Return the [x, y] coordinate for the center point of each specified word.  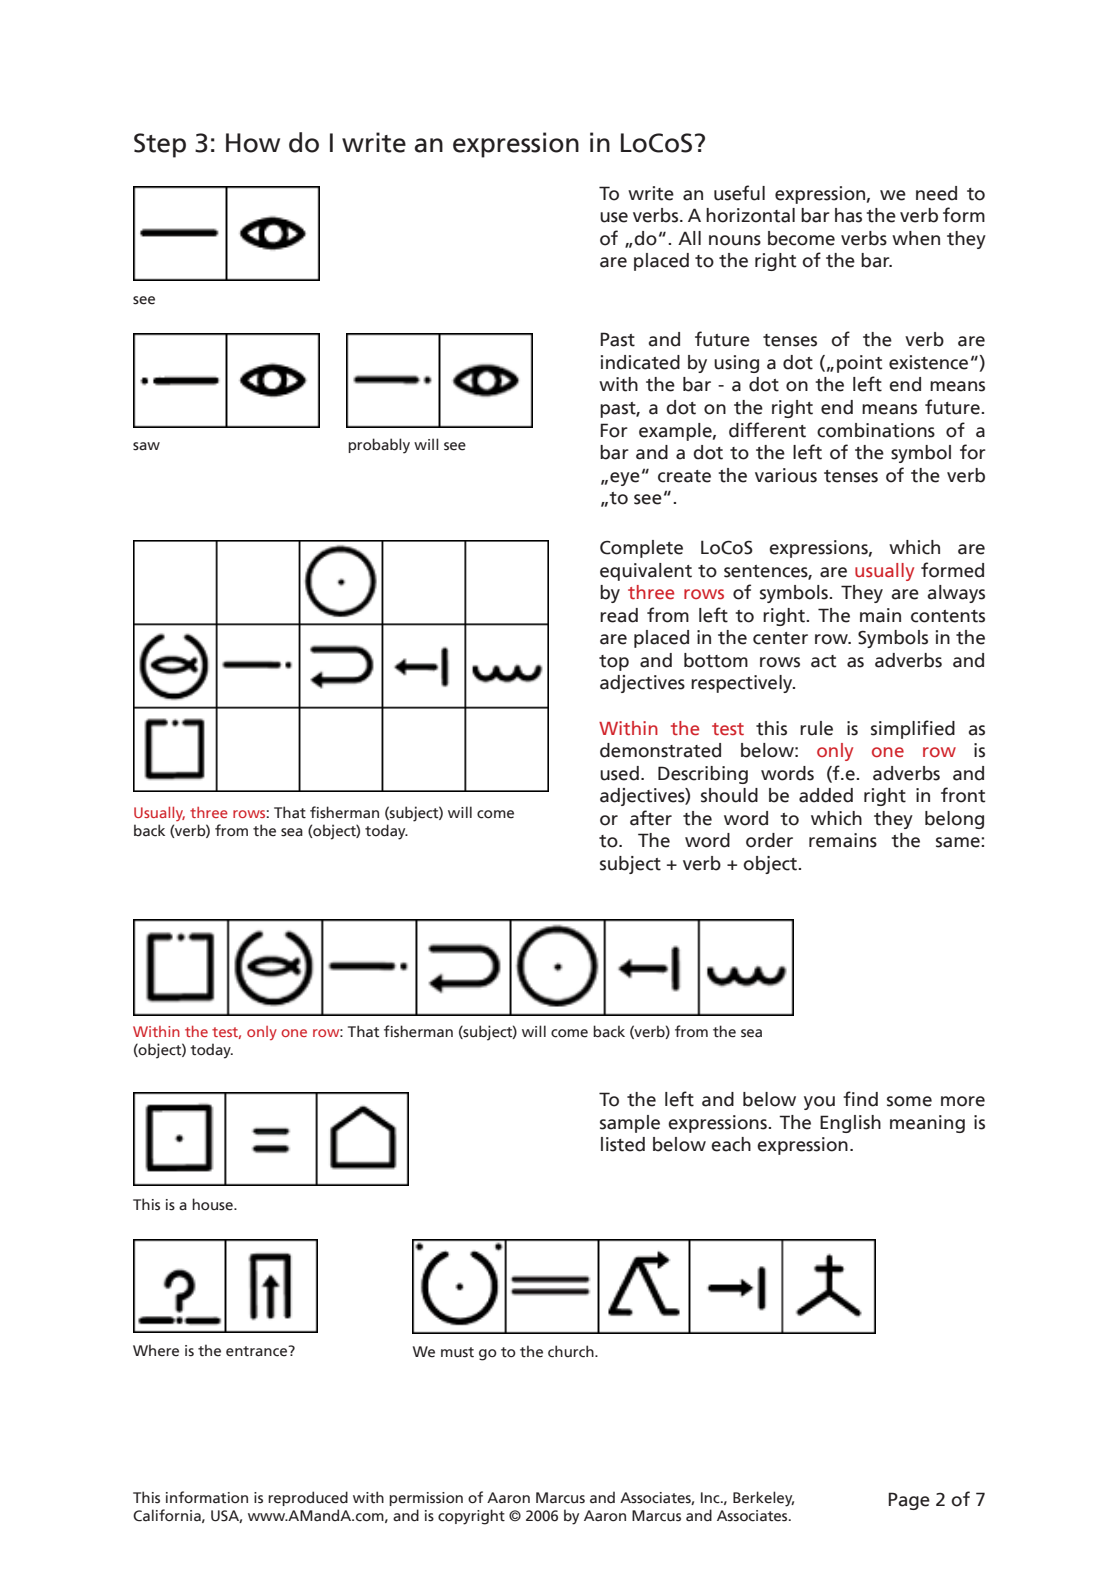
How [253, 143]
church [572, 1351]
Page [909, 1501]
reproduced [308, 1498]
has [848, 215]
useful [739, 193]
